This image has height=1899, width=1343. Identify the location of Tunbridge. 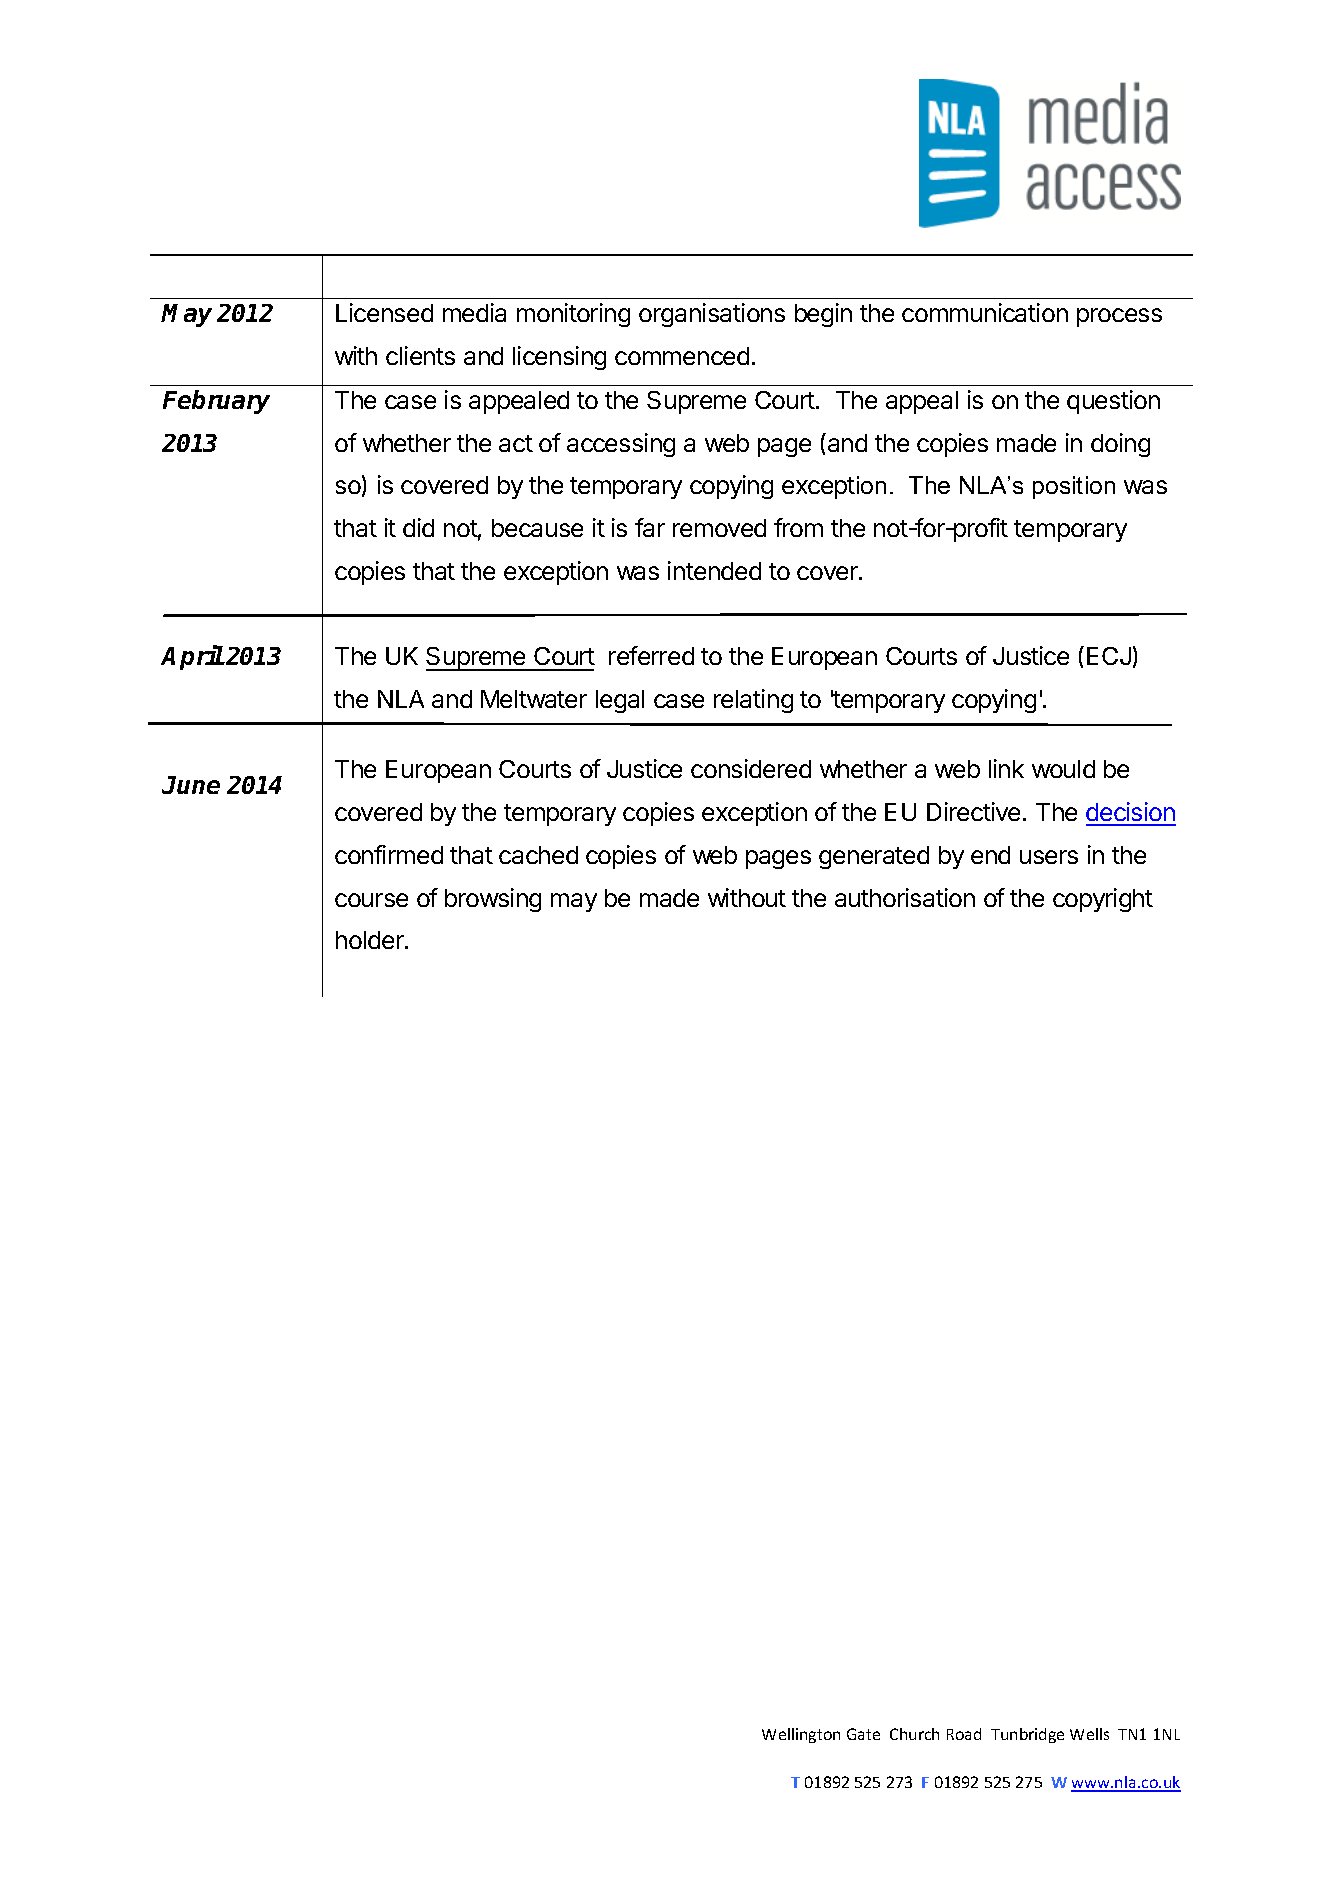
(1027, 1735).
